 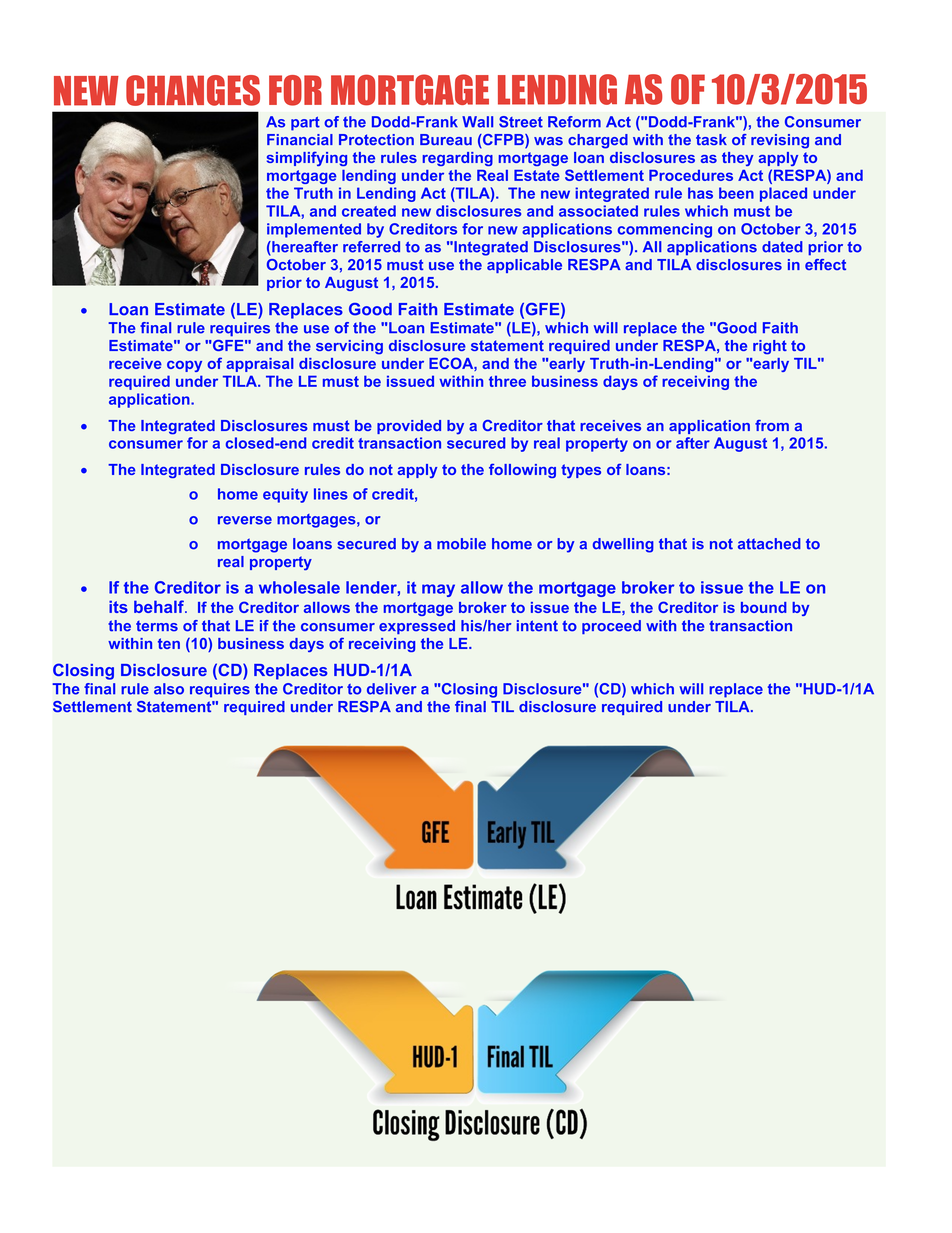 I want to click on reverse, so click(x=245, y=520).
